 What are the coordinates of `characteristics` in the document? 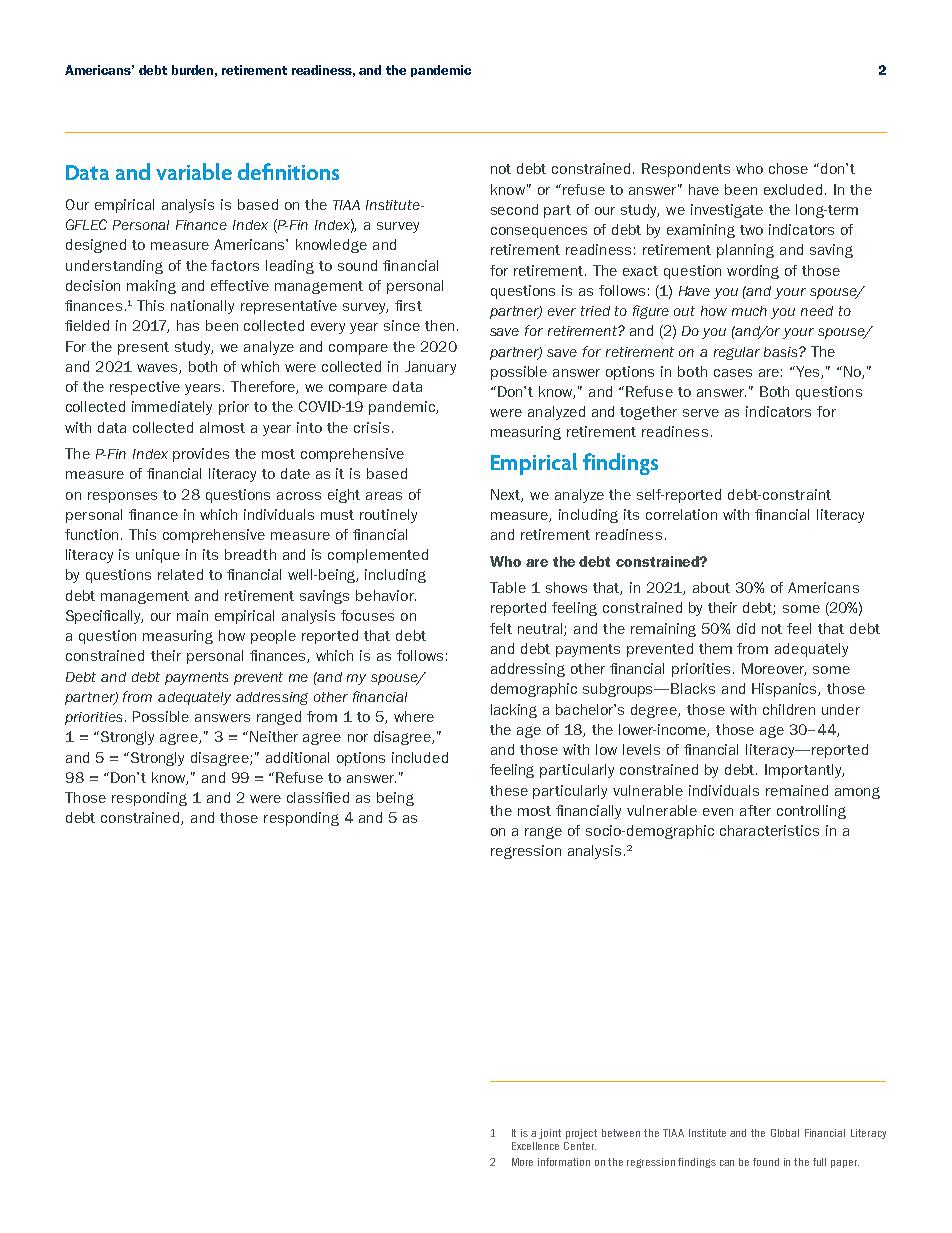 It's located at (769, 830).
